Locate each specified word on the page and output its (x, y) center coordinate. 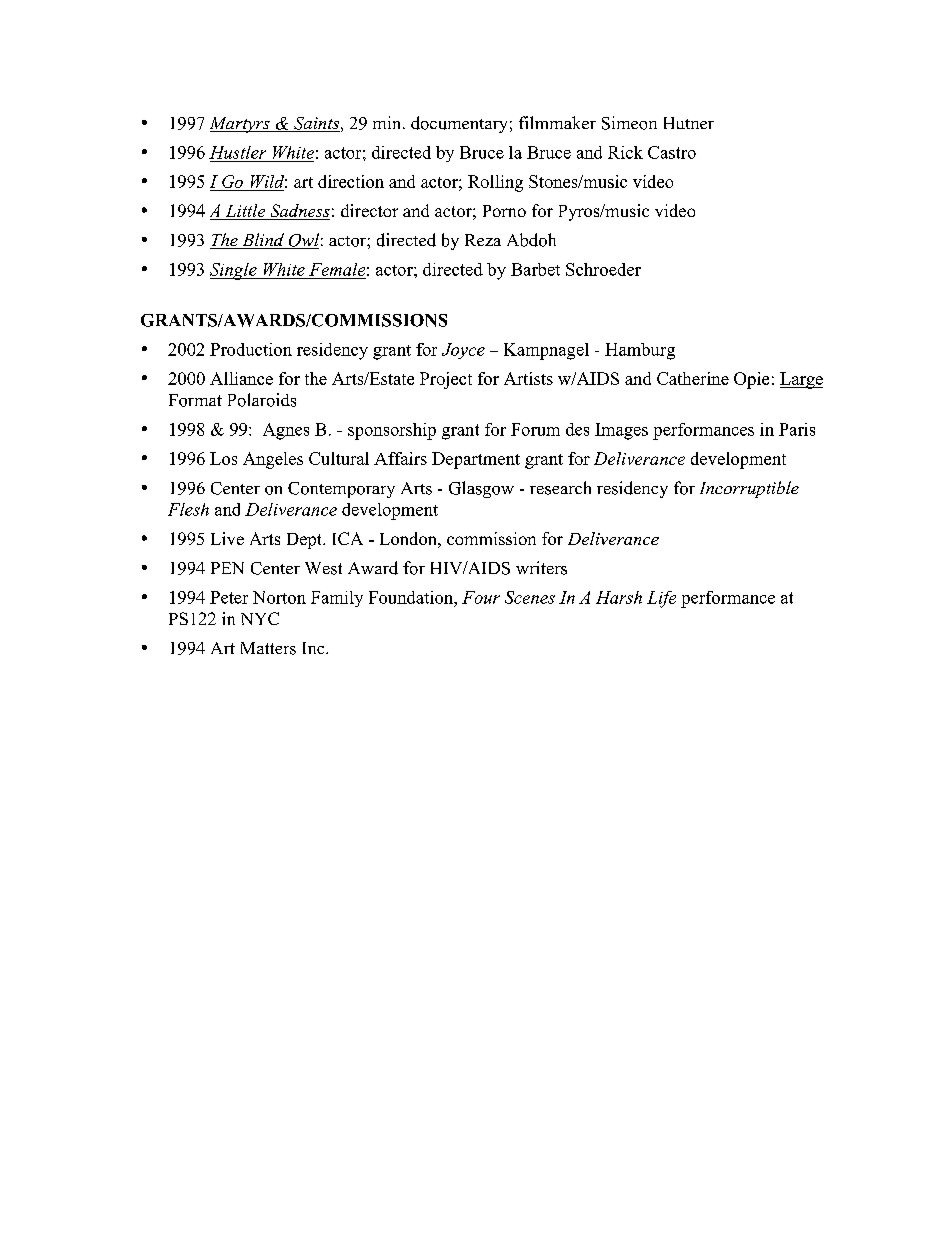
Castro (672, 152)
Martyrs (241, 125)
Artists (528, 378)
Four (481, 597)
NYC (260, 618)
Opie (751, 380)
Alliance (241, 378)
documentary (459, 124)
